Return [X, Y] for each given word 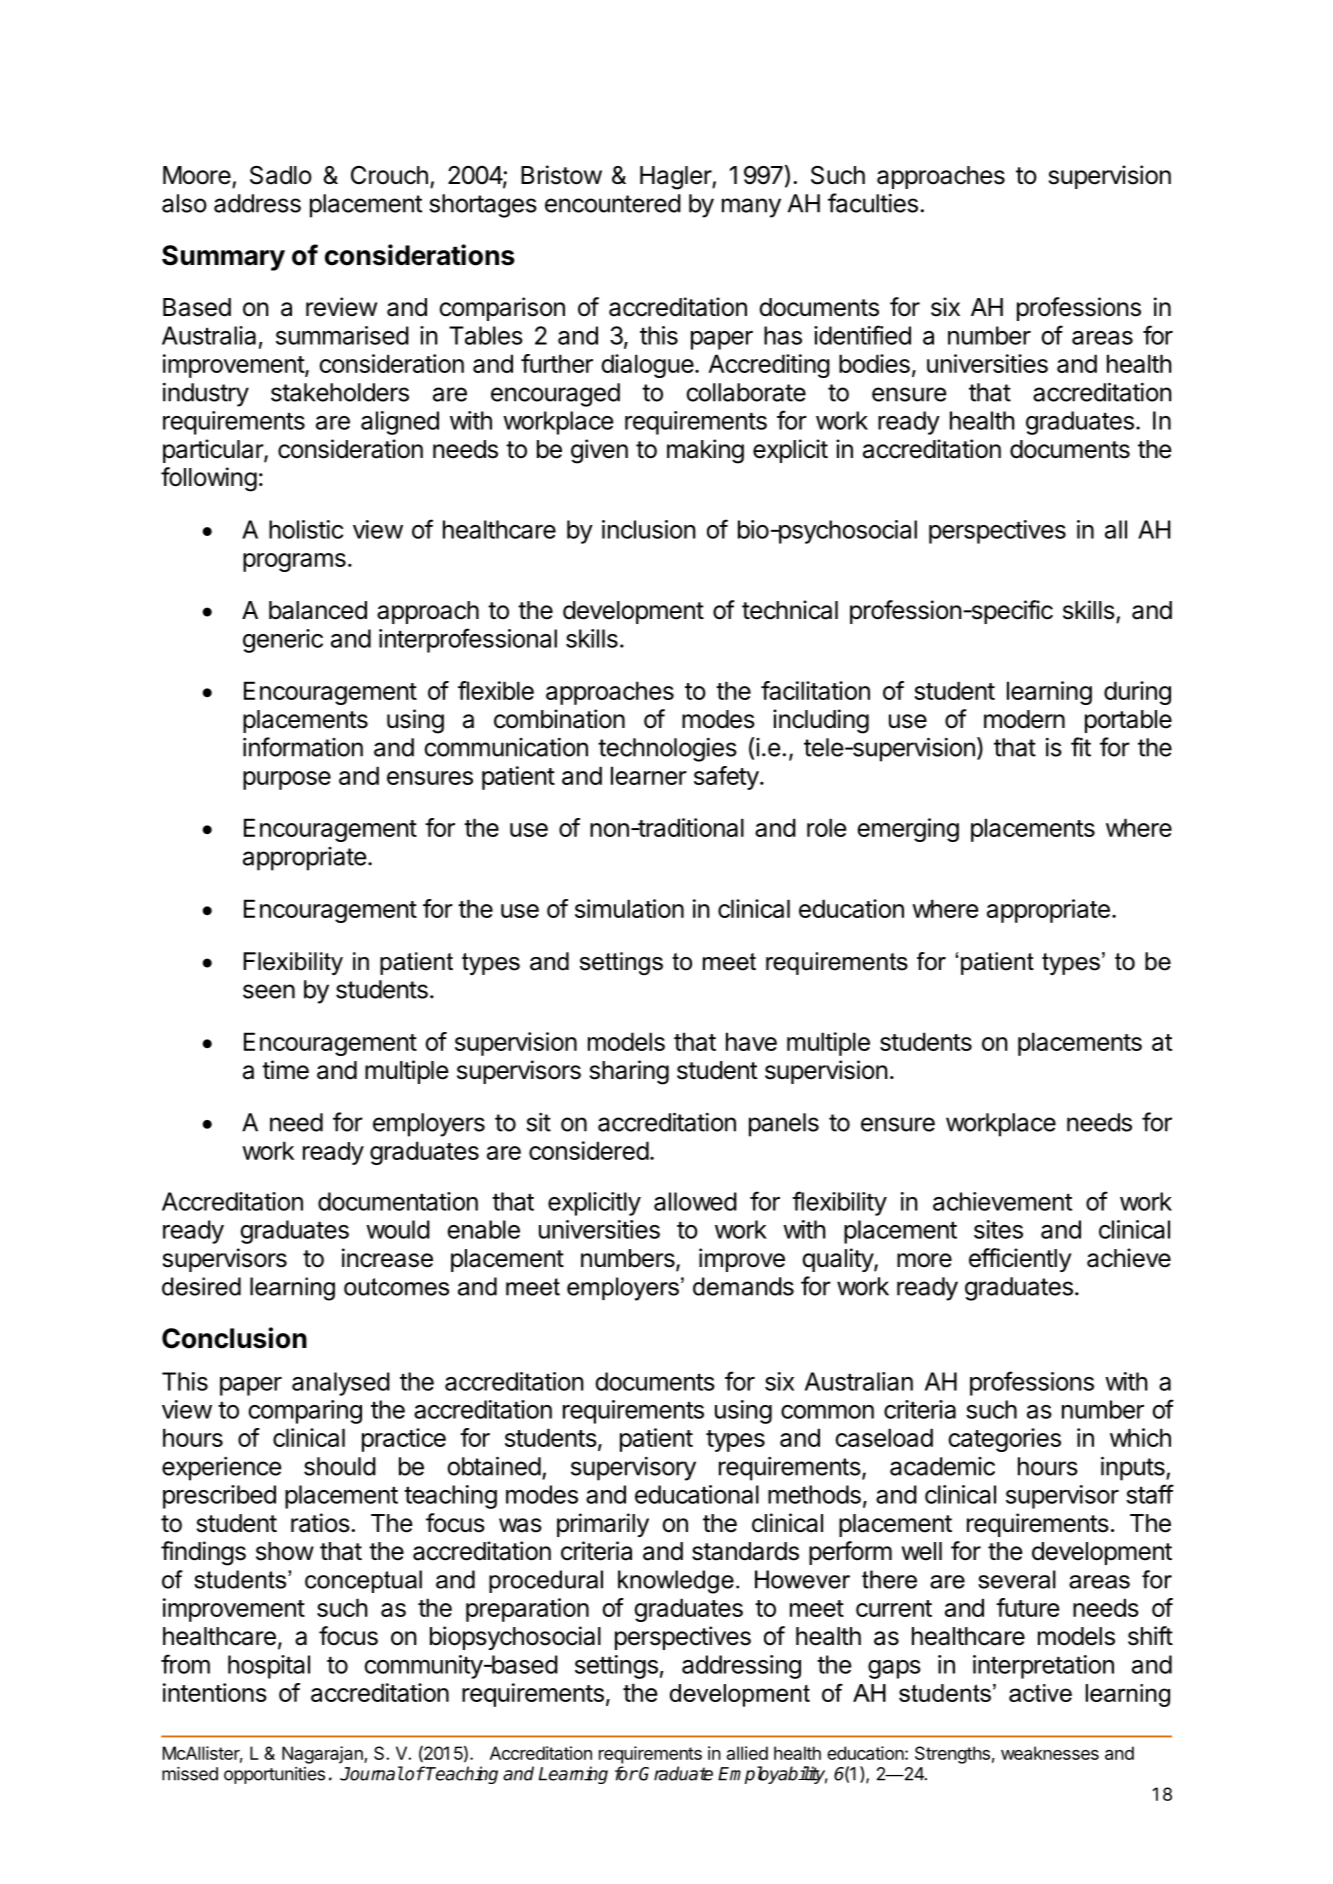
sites [998, 1229]
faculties [873, 203]
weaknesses [1050, 1753]
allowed [695, 1201]
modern [1024, 719]
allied [747, 1753]
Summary [223, 258]
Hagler [676, 178]
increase [387, 1258]
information [303, 747]
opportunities [274, 1775]
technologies [667, 750]
